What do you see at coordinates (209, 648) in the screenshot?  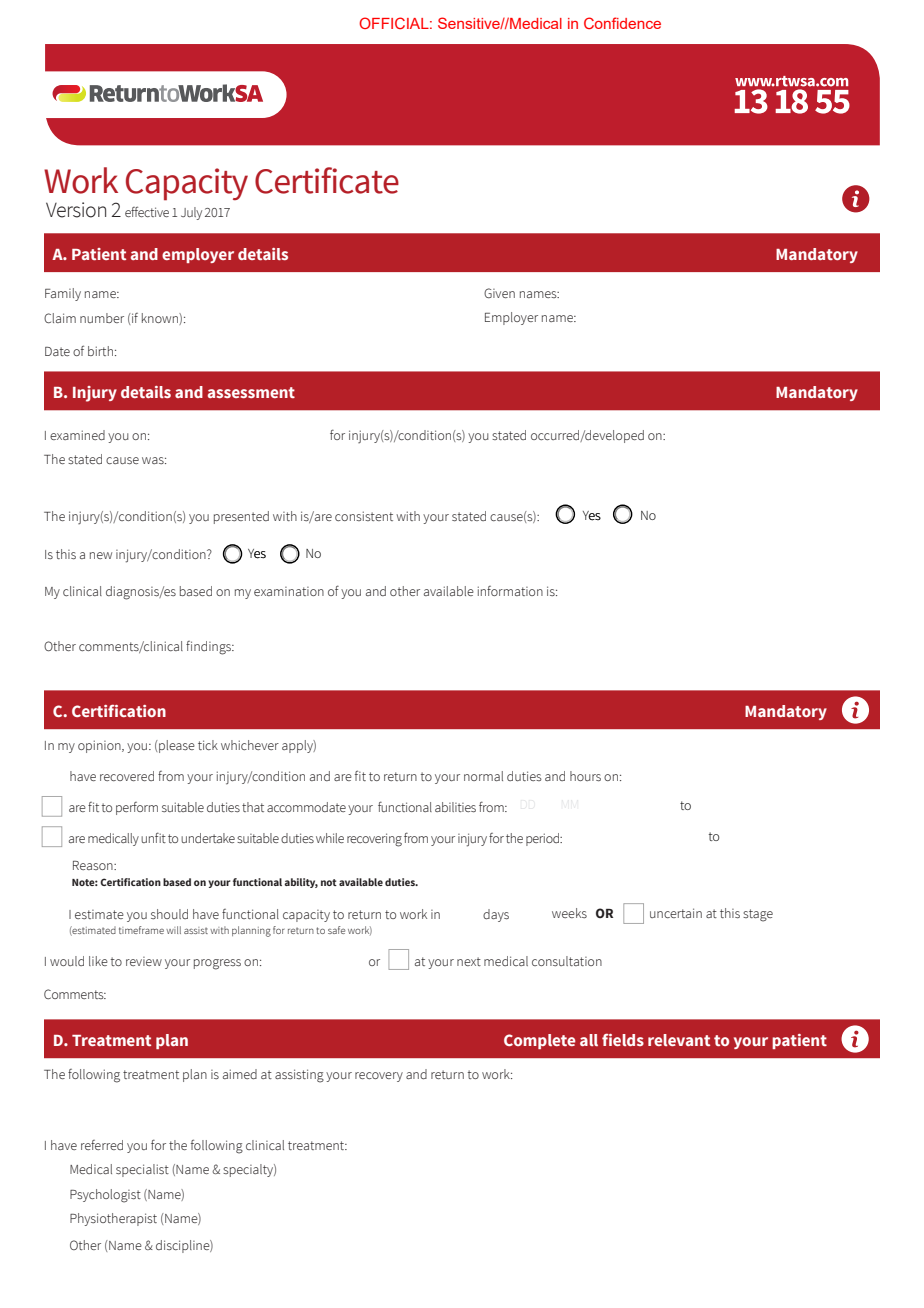 I see `findings` at bounding box center [209, 648].
